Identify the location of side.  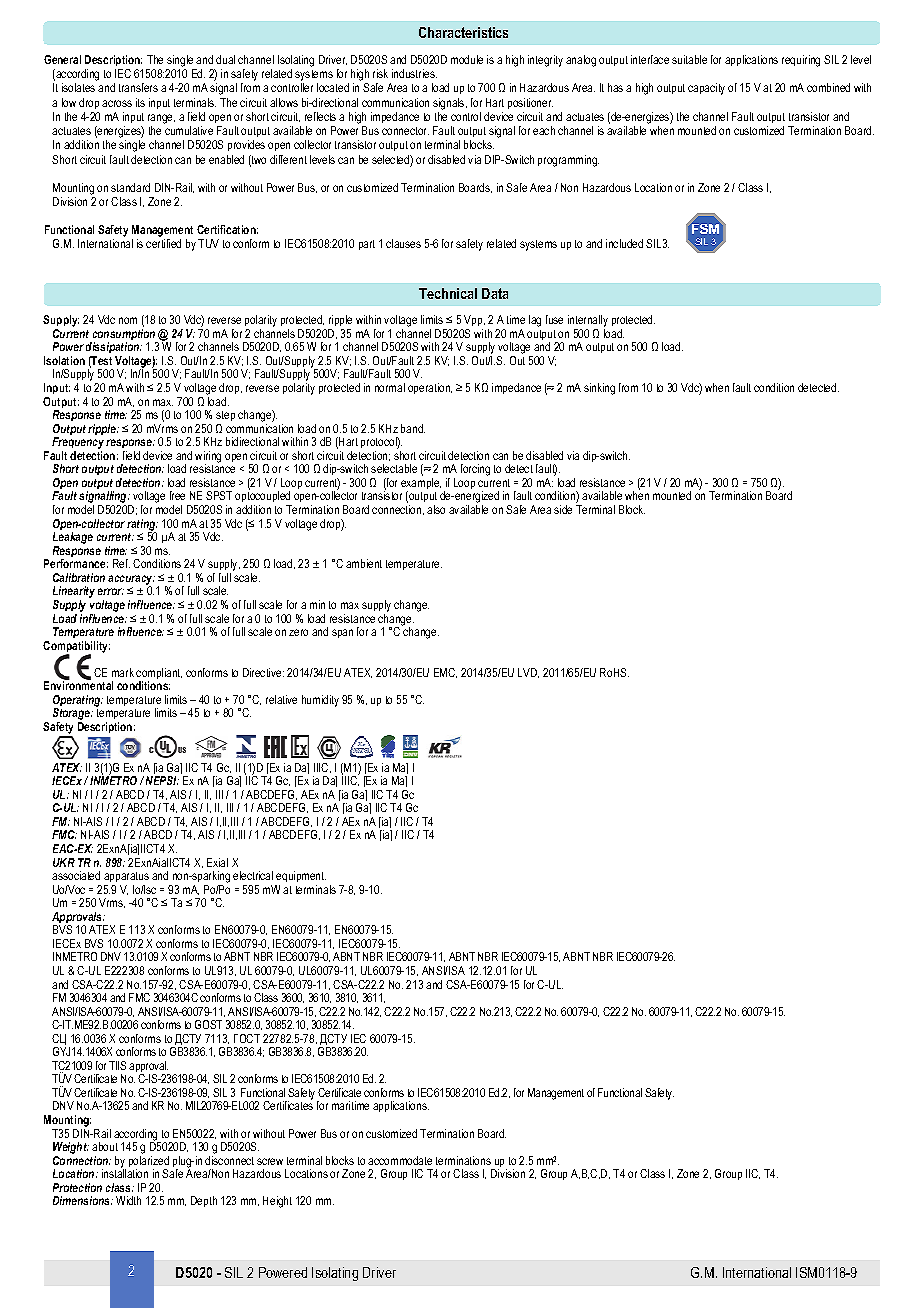
(563, 509).
